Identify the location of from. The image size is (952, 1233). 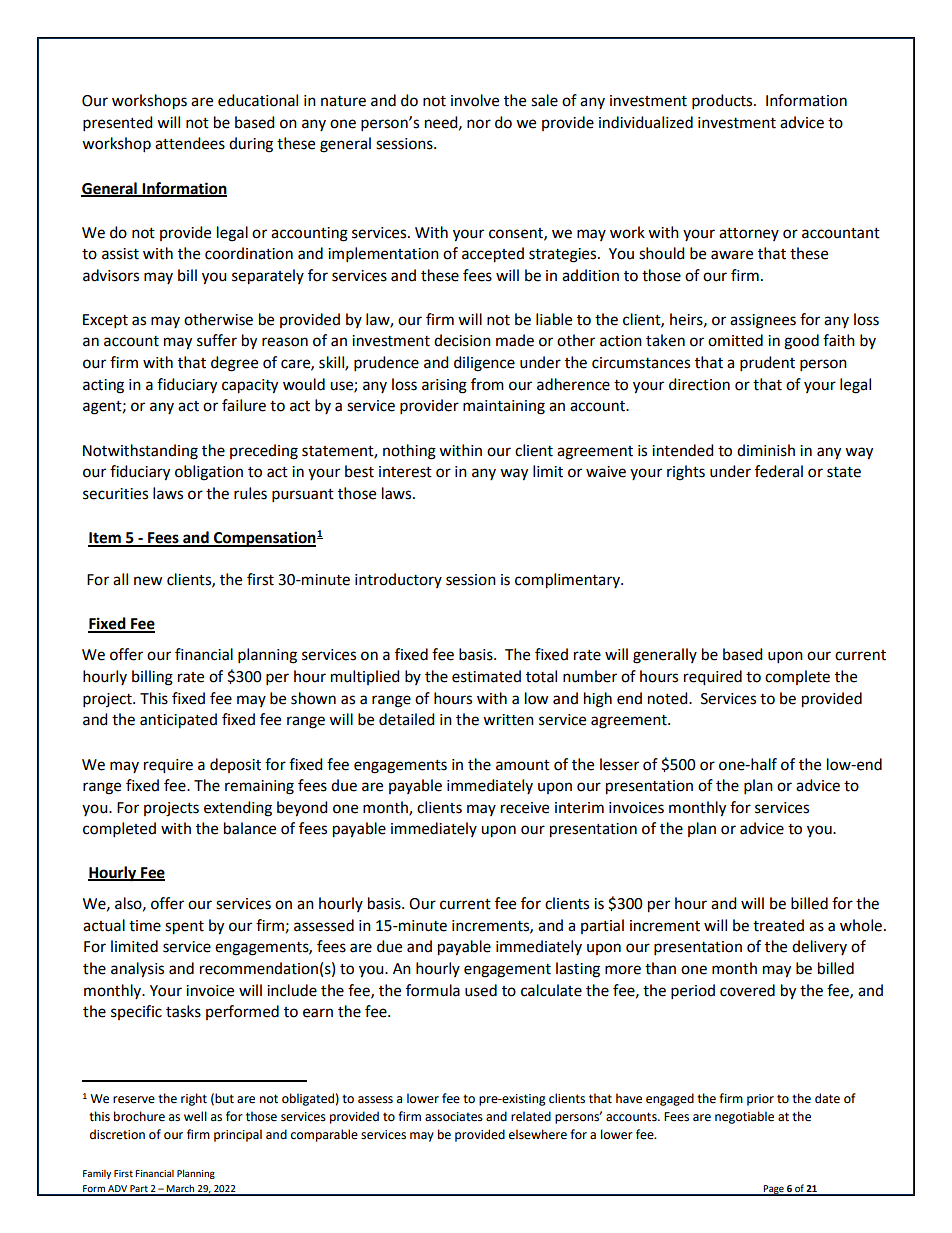
(487, 384).
